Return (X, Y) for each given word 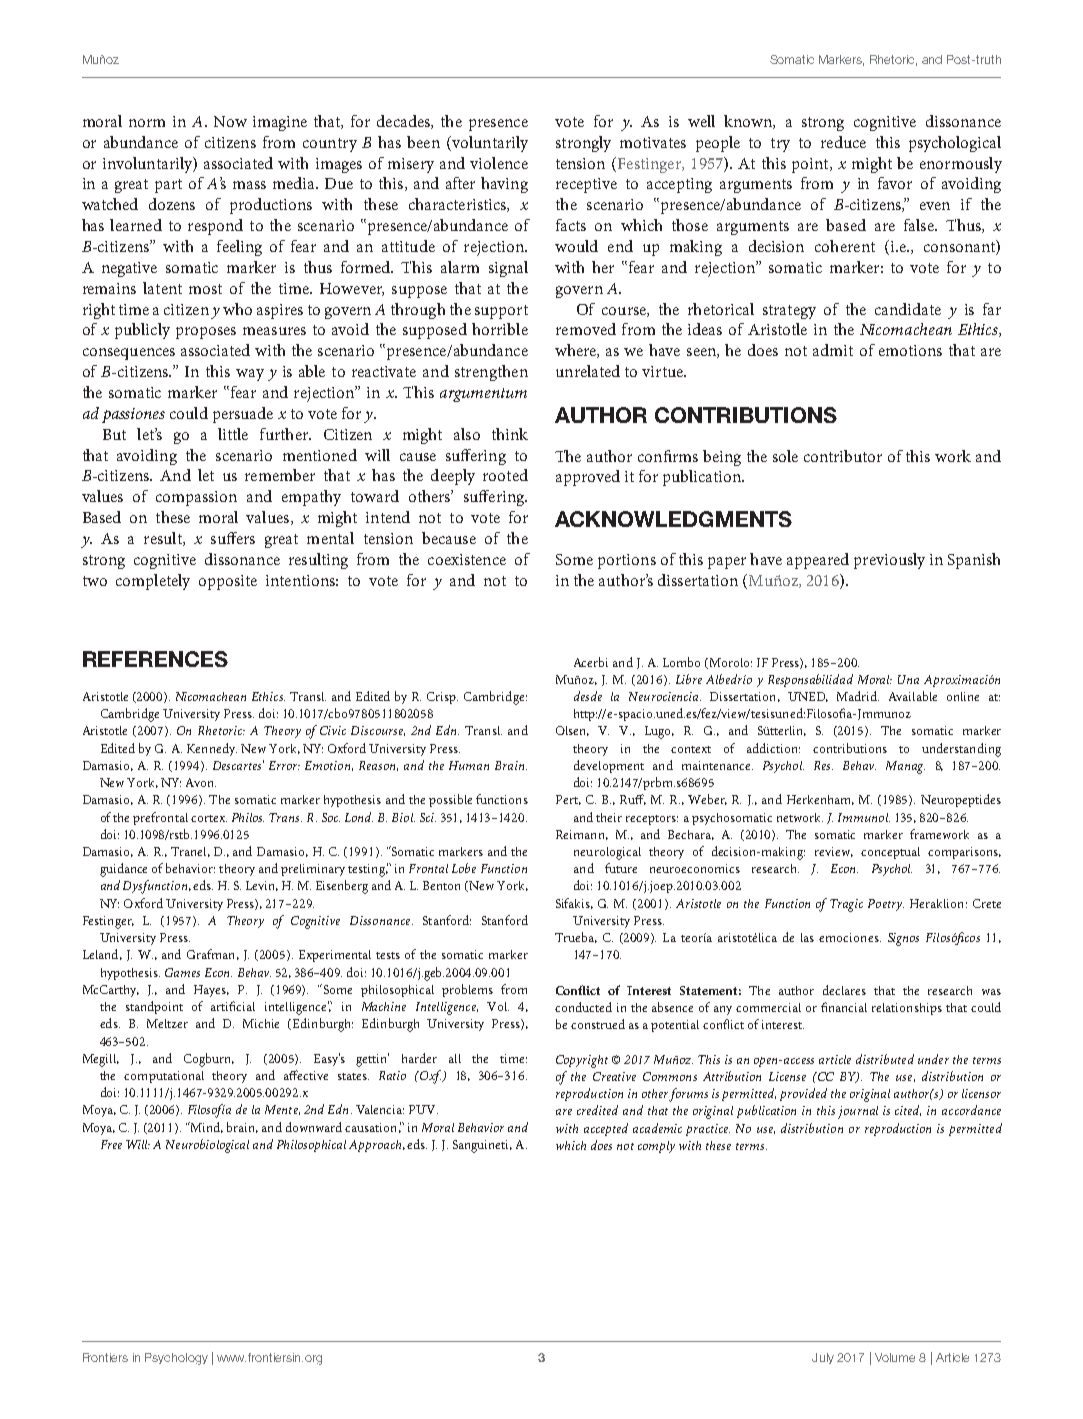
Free (111, 1144)
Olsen (572, 731)
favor (895, 183)
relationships (907, 1009)
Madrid (858, 696)
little (233, 434)
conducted (583, 1007)
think (510, 434)
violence (499, 163)
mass (249, 185)
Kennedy (212, 749)
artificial (233, 1006)
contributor (843, 456)
